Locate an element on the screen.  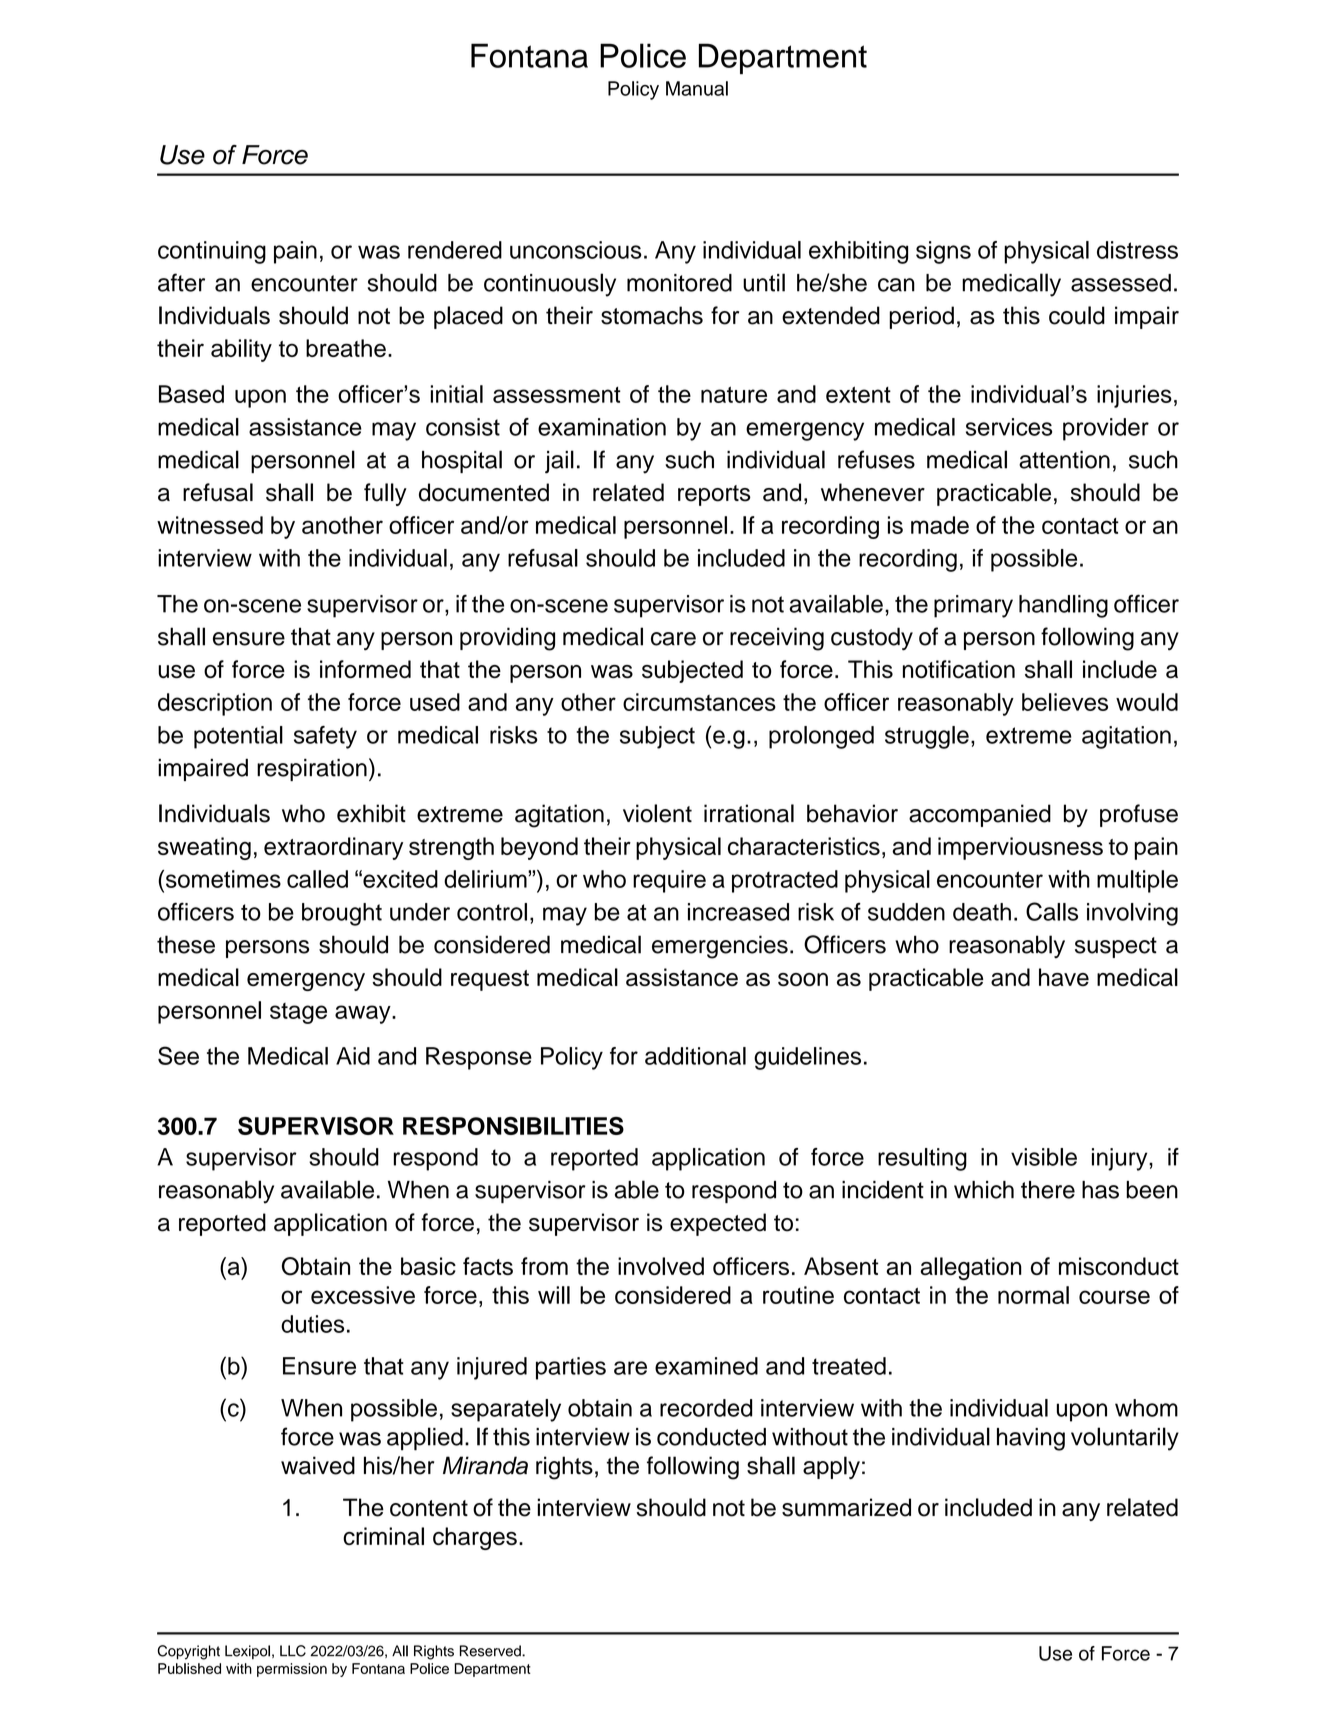
signs is located at coordinates (943, 252).
